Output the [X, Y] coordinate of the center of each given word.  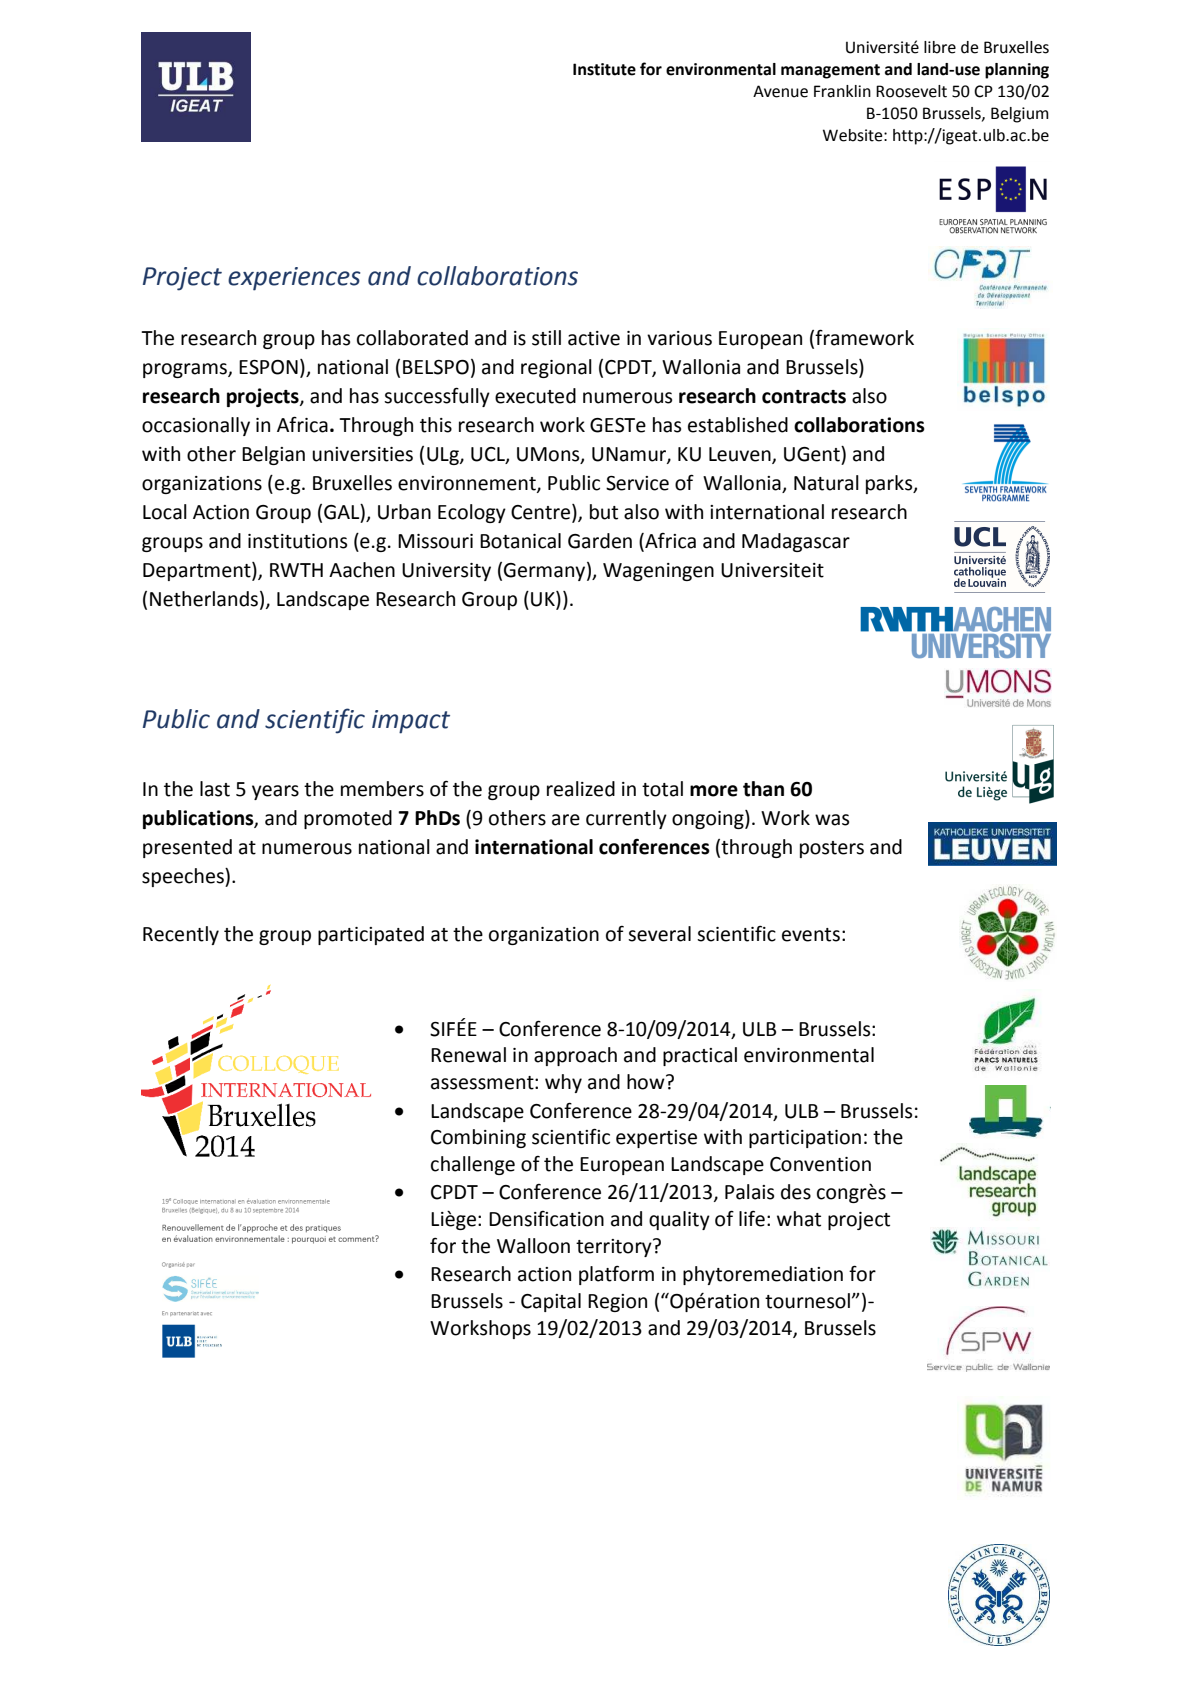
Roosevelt [911, 91]
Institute [604, 69]
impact [411, 722]
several [659, 934]
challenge [473, 1165]
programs [186, 370]
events [811, 935]
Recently [181, 935]
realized [581, 789]
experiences [294, 279]
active [594, 338]
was [832, 820]
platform [616, 1275]
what [799, 1219]
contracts [804, 397]
